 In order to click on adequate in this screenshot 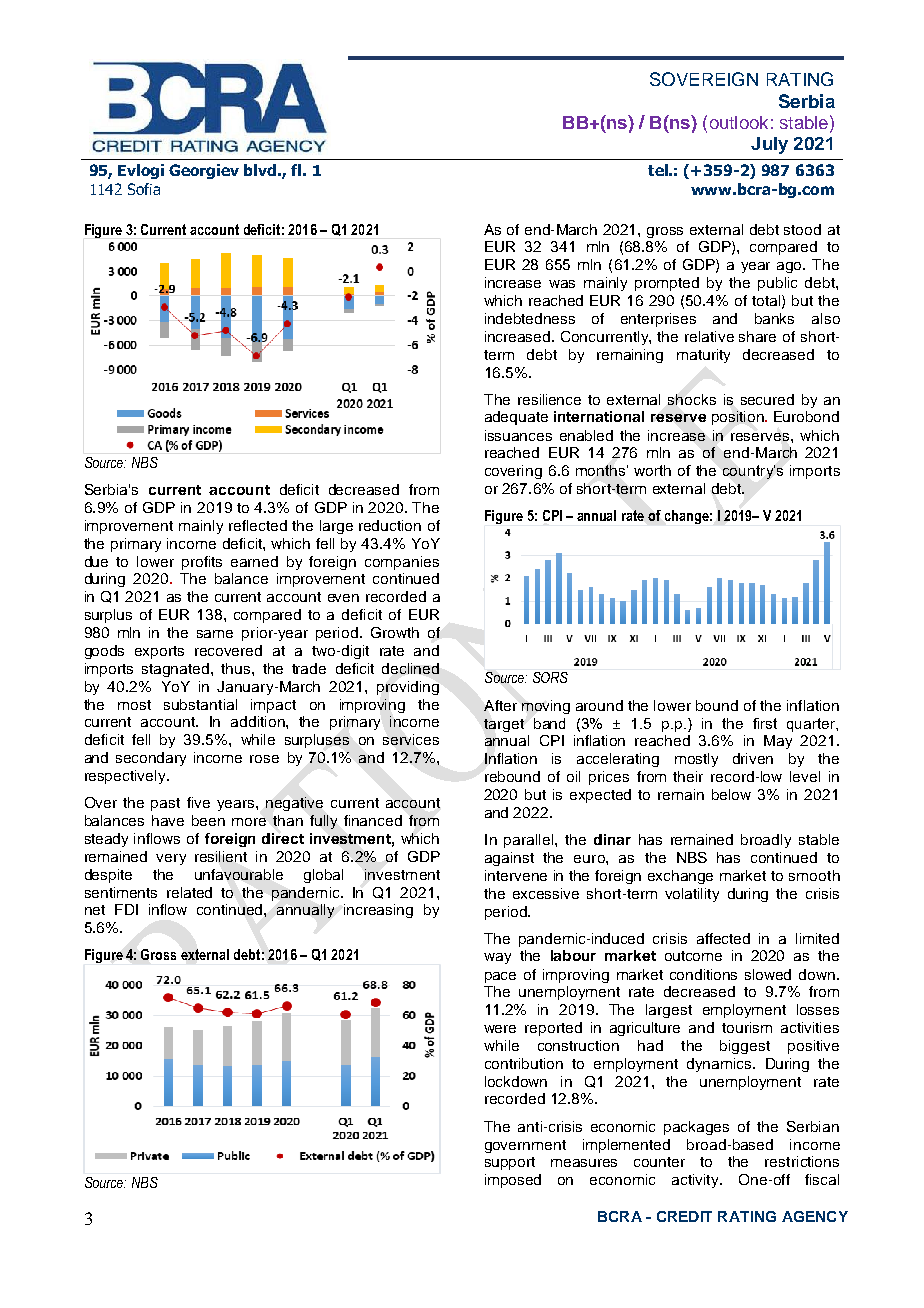, I will do `click(516, 418)`.
